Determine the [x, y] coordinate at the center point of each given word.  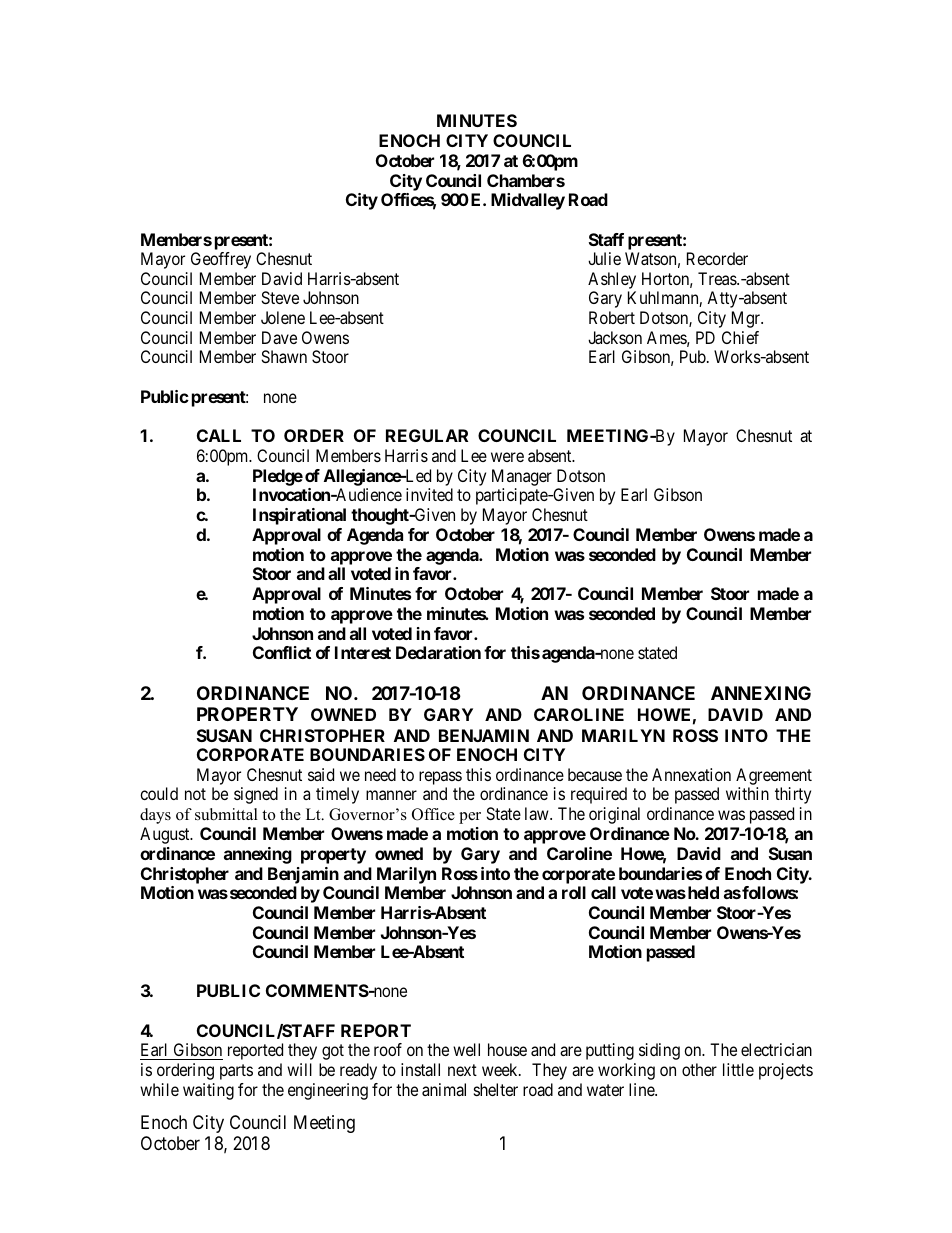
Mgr [747, 319]
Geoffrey [221, 260]
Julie [604, 258]
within [747, 793]
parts [236, 1072]
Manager [522, 477]
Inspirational [299, 516]
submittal [226, 814]
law [538, 813]
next [462, 1070]
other [699, 1069]
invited [429, 494]
